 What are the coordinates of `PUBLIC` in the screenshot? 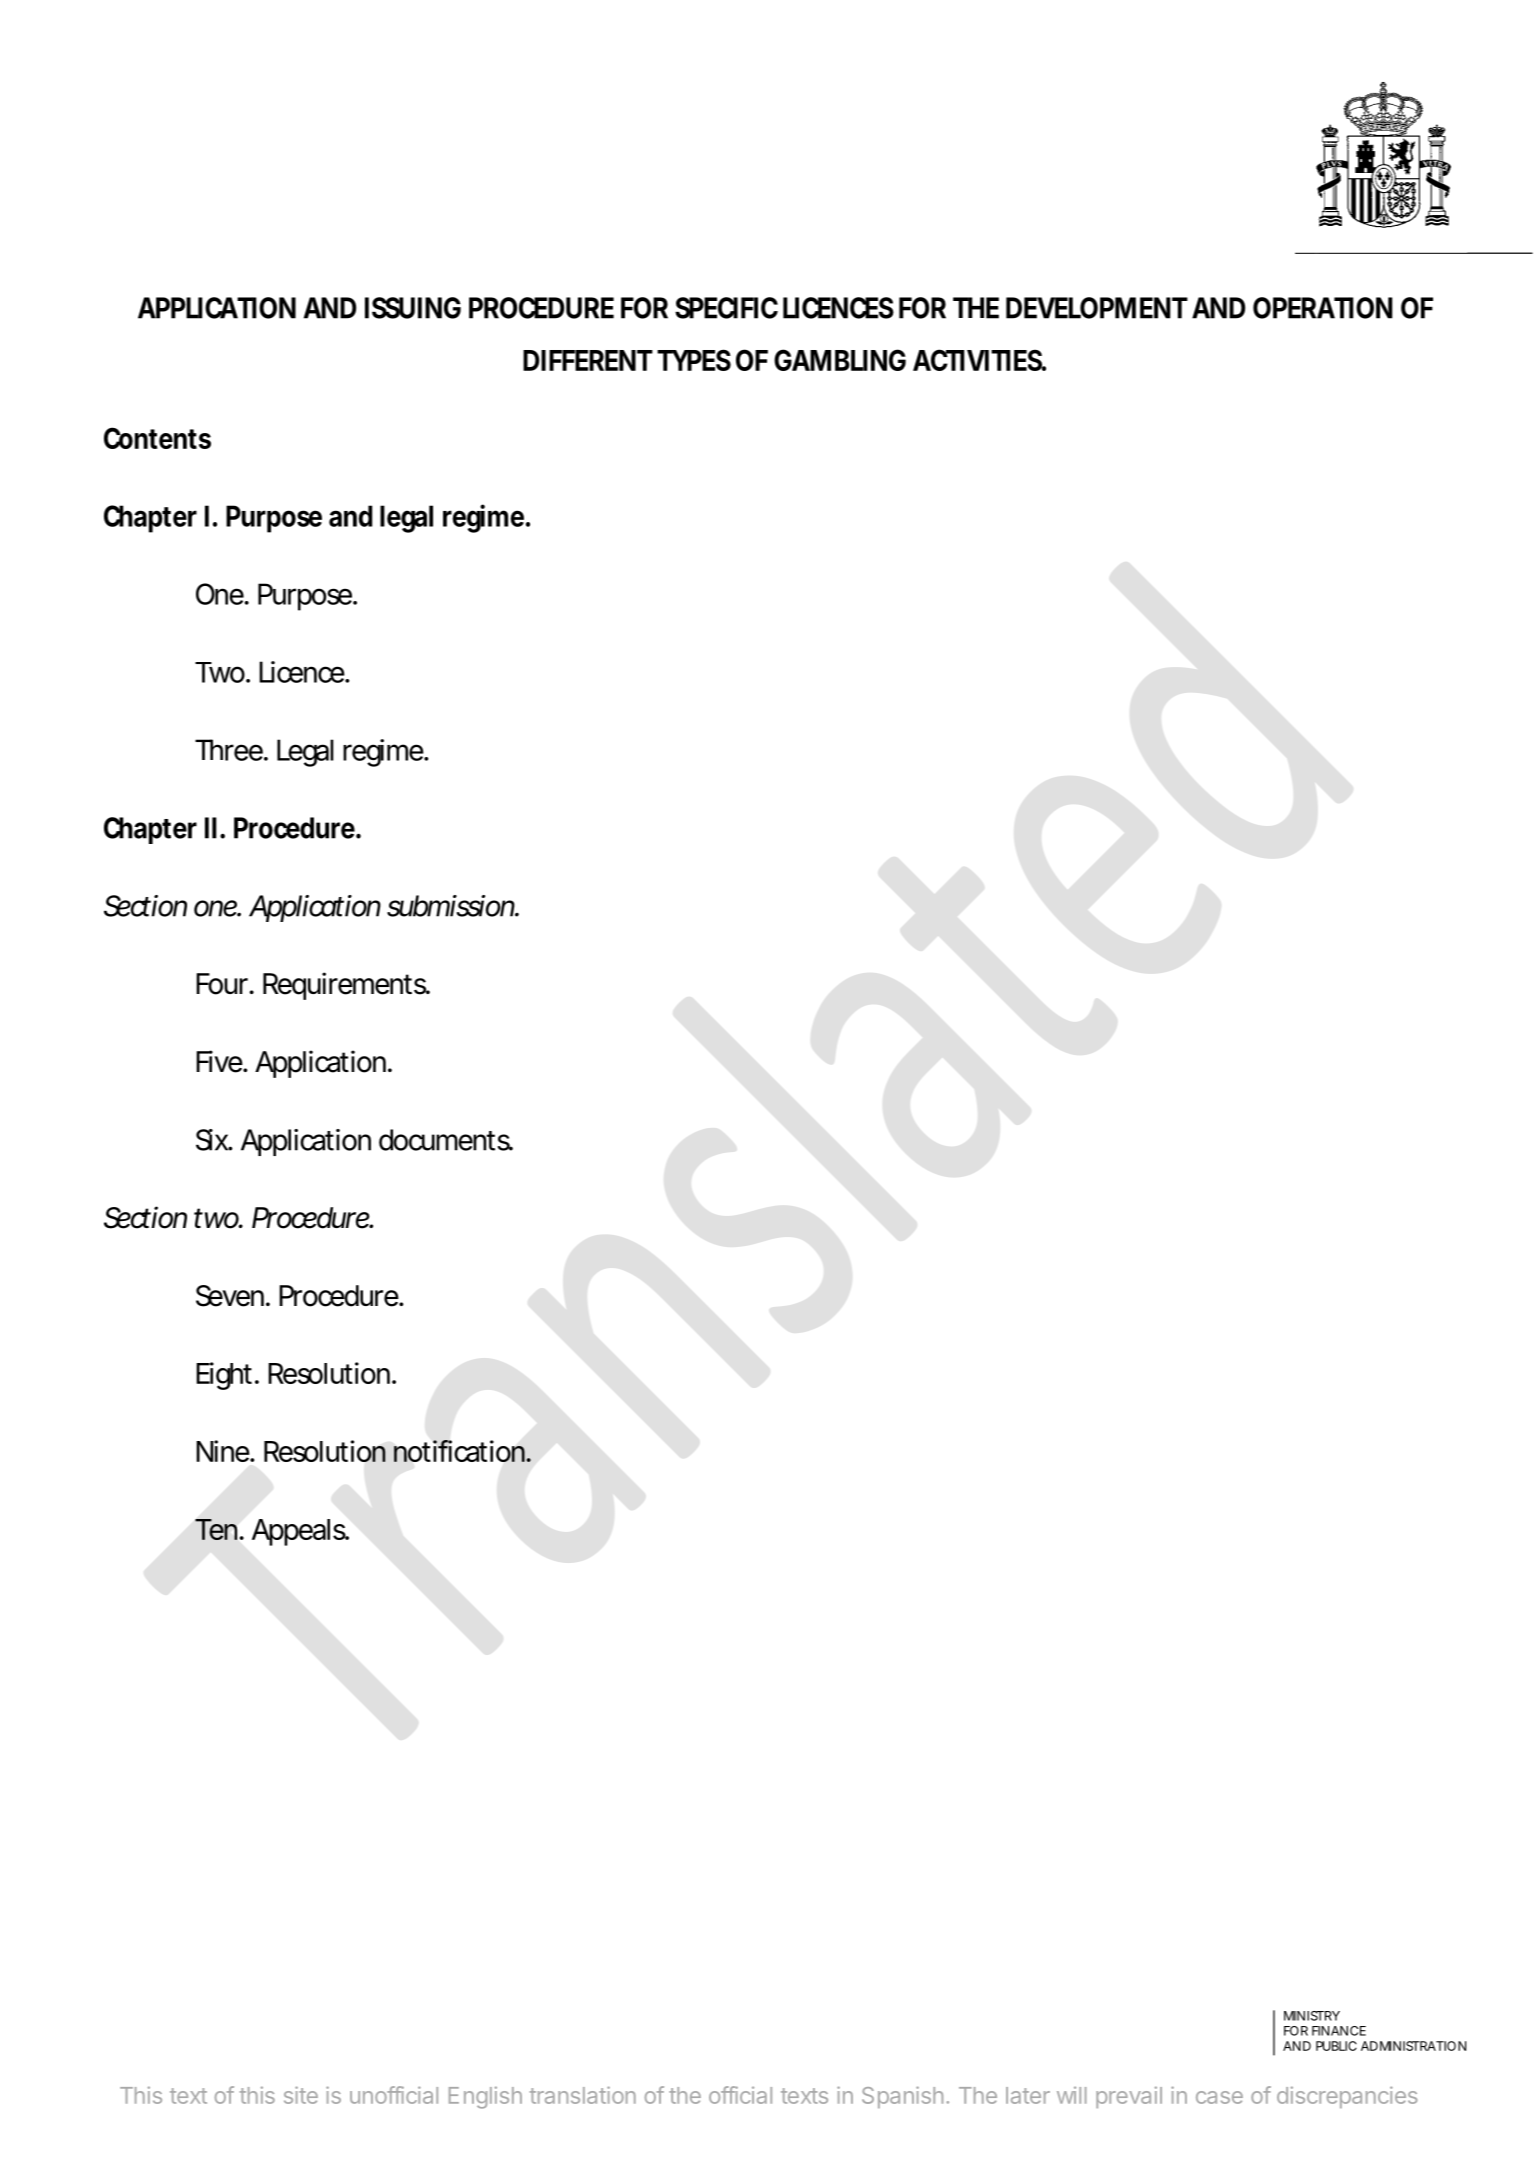 It's located at (1336, 2046).
